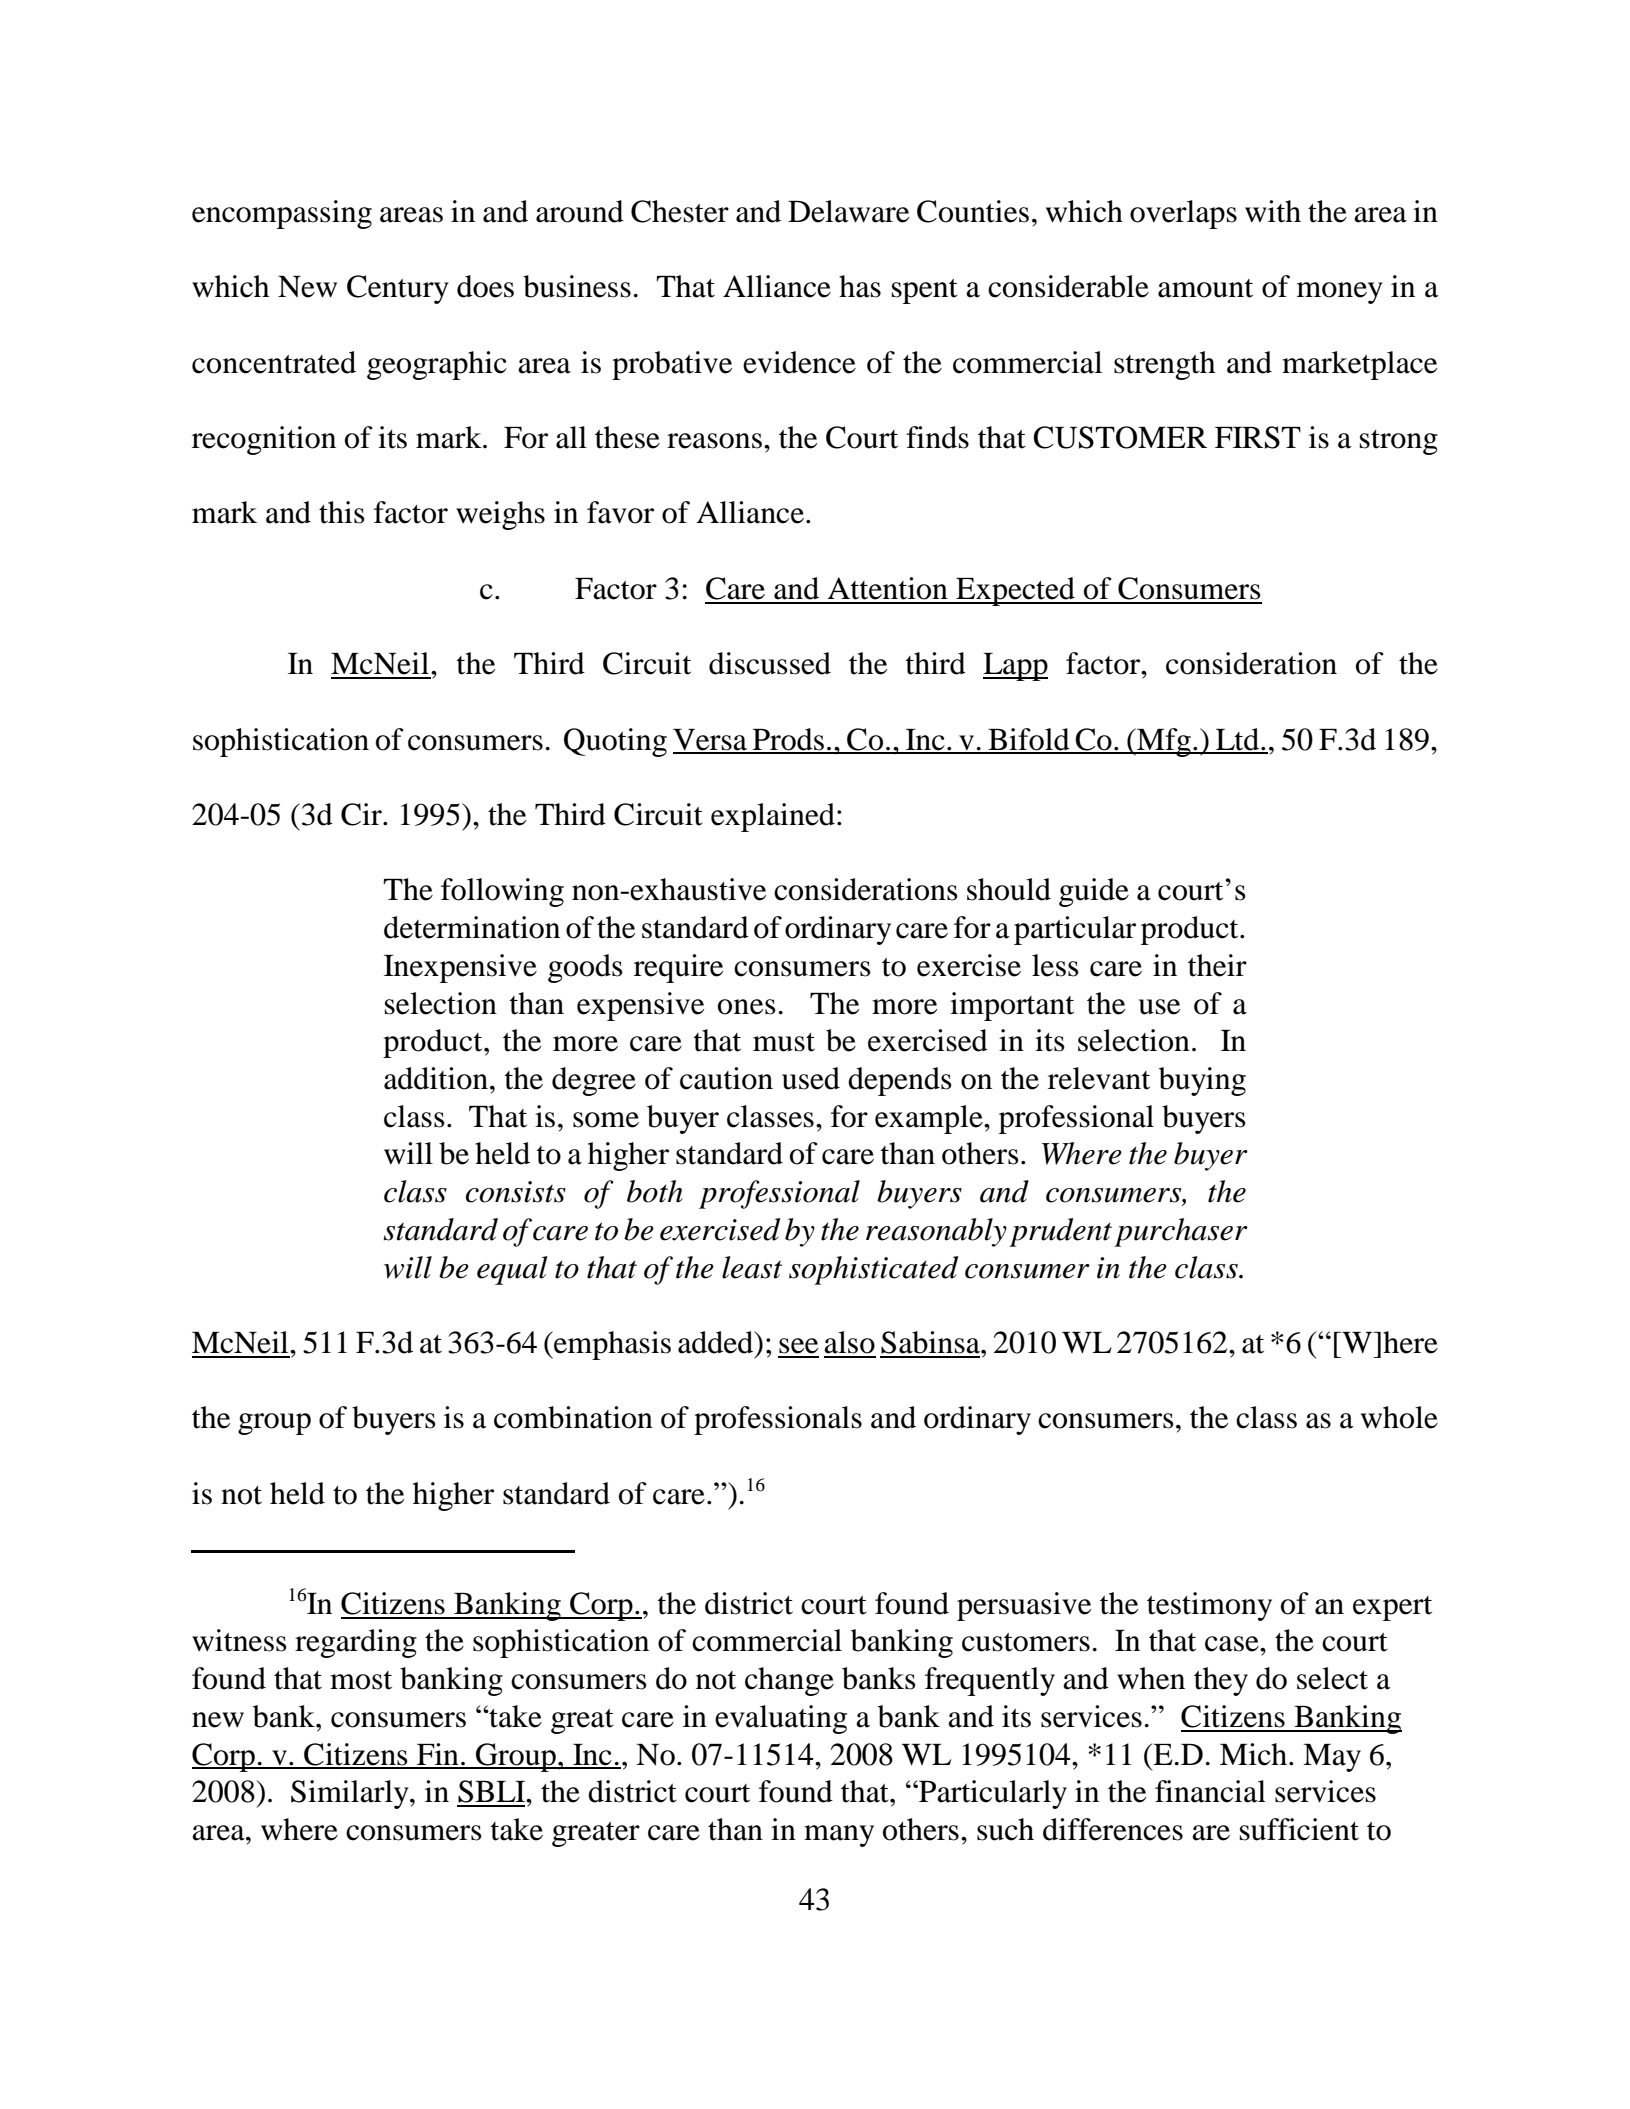 The width and height of the image is (1630, 2109). What do you see at coordinates (770, 663) in the image?
I see `discussed` at bounding box center [770, 663].
